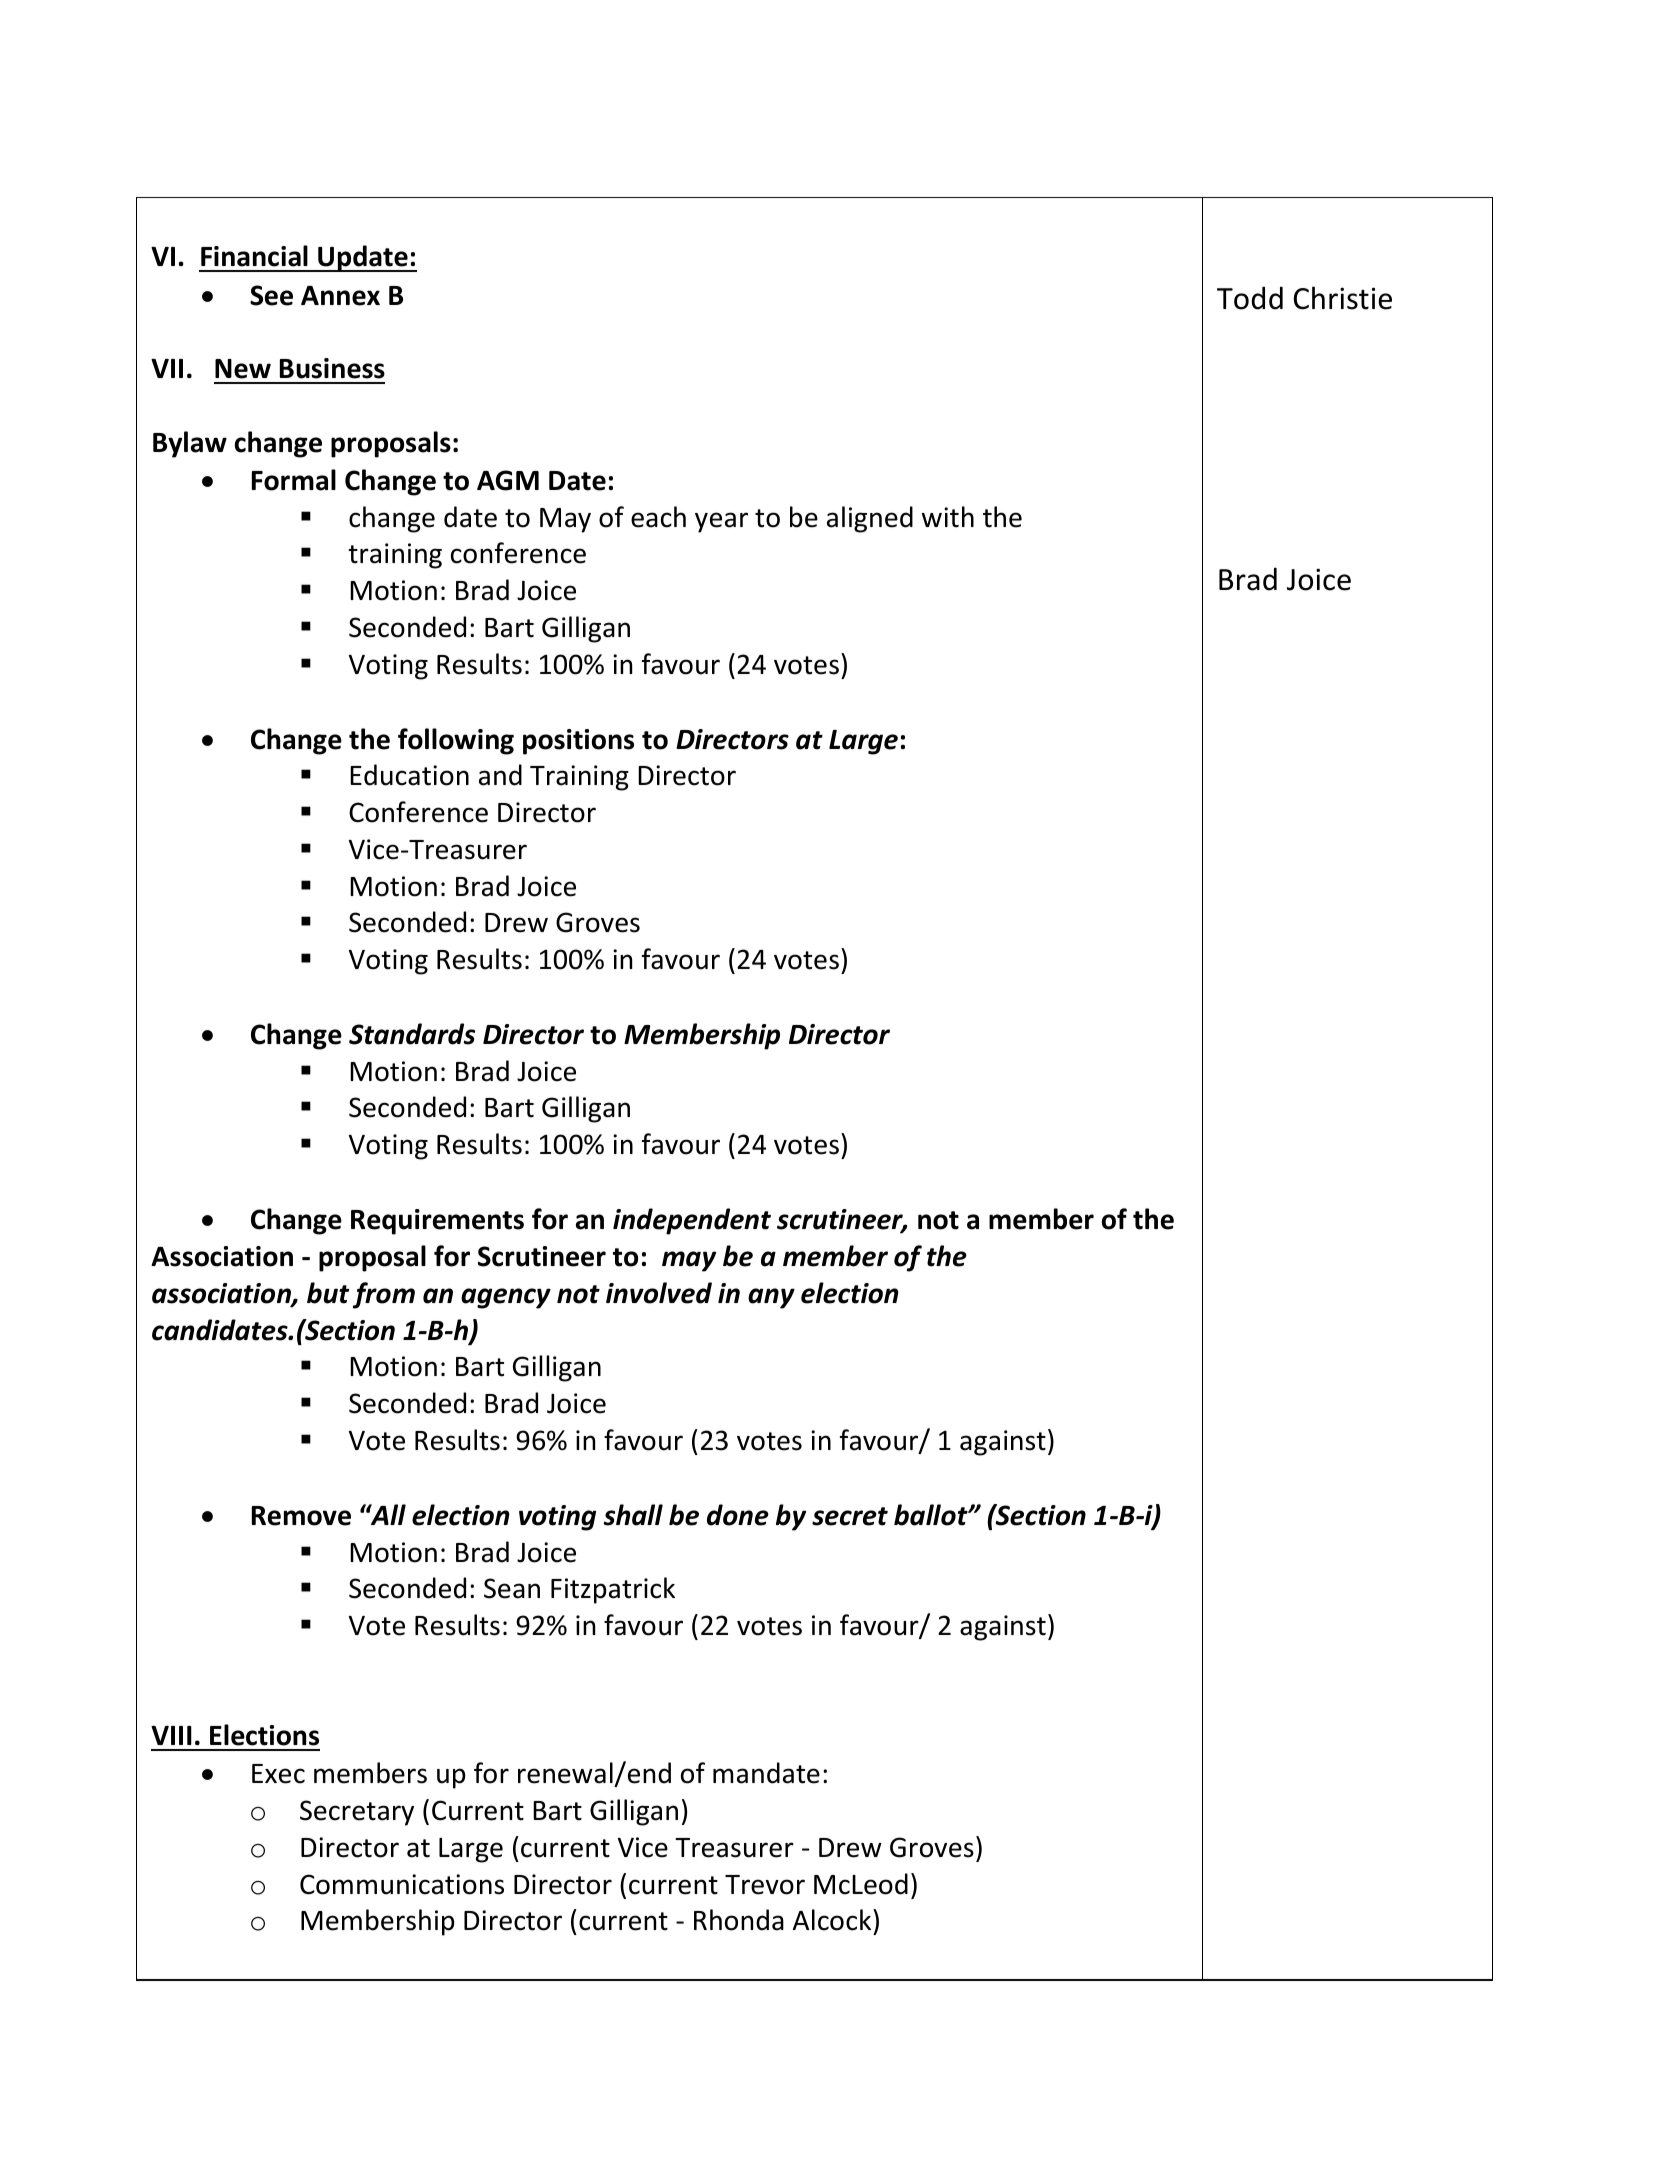  Describe the element at coordinates (739, 1920) in the screenshot. I see `Rhonda` at that location.
